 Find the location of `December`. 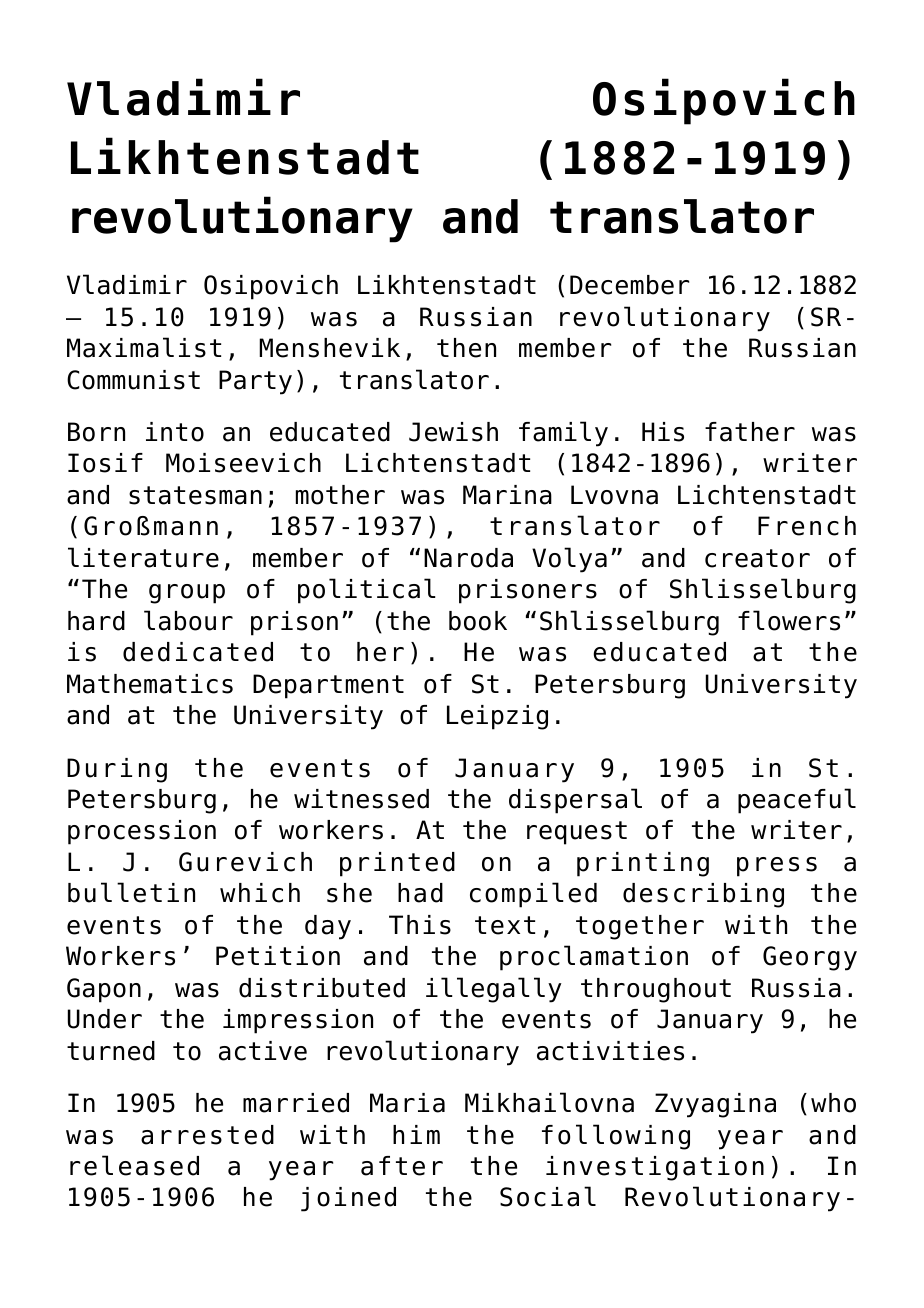

December is located at coordinates (629, 285).
